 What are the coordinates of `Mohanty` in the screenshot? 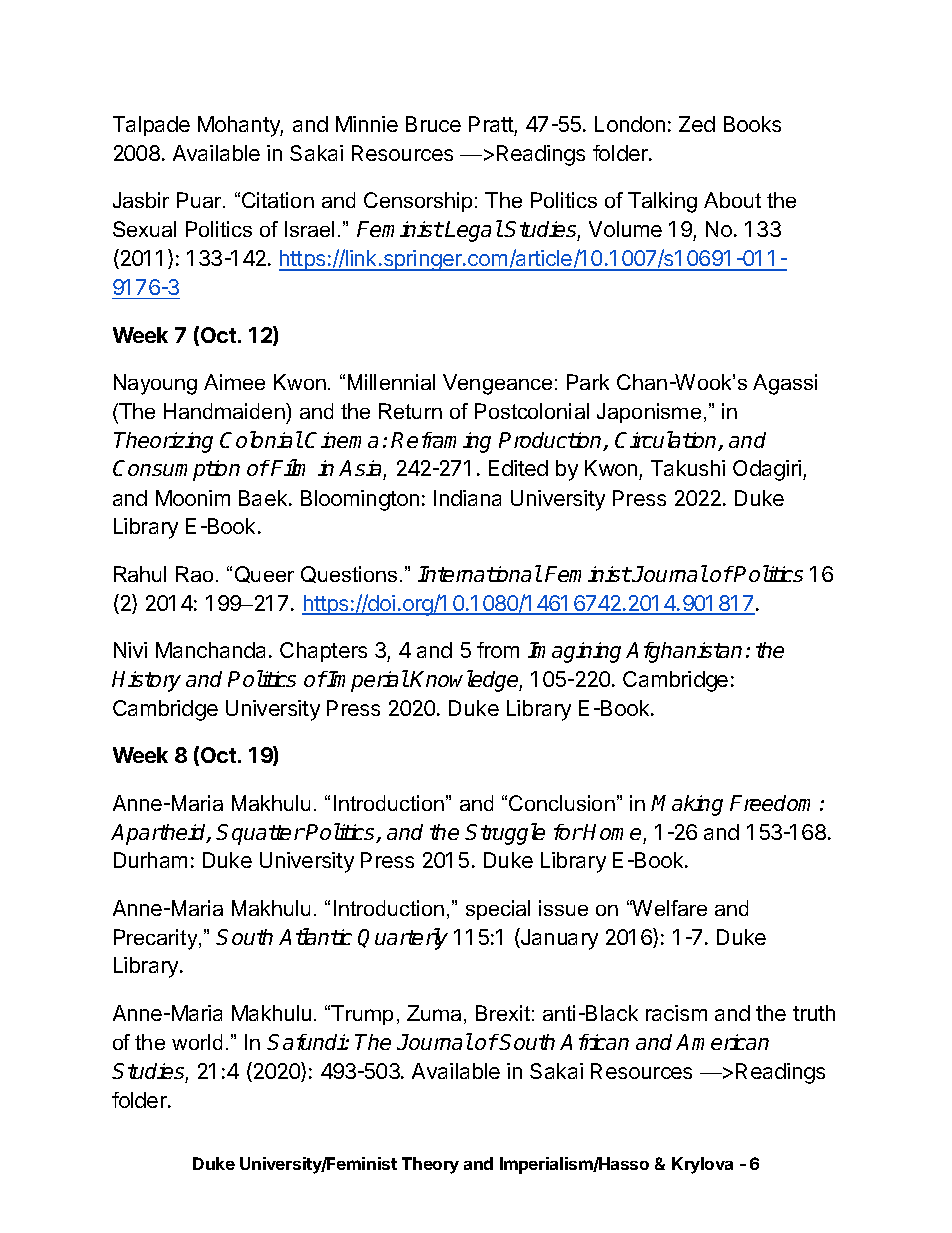 It's located at (240, 126).
